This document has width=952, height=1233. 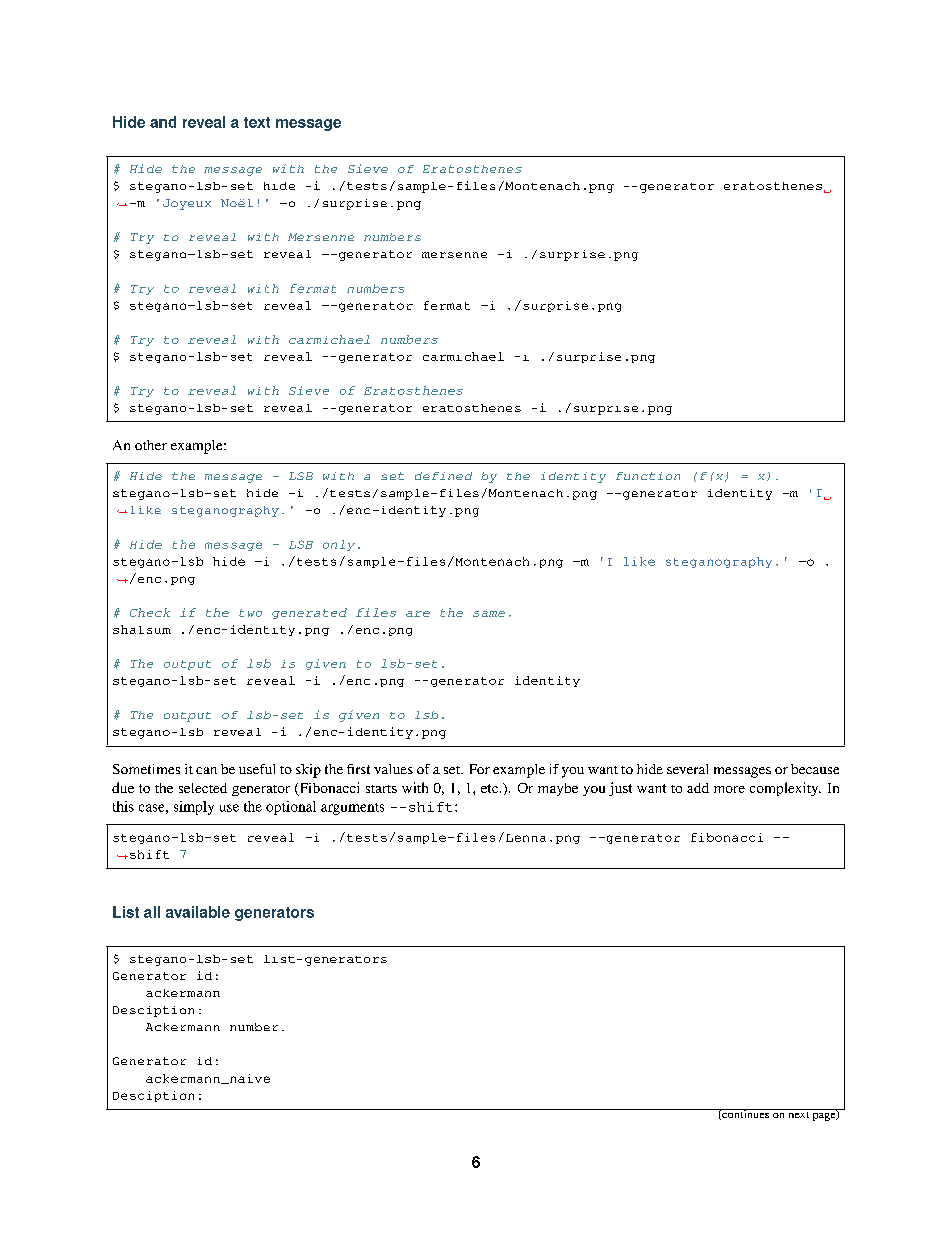 What do you see at coordinates (480, 769) in the document?
I see `For` at bounding box center [480, 769].
